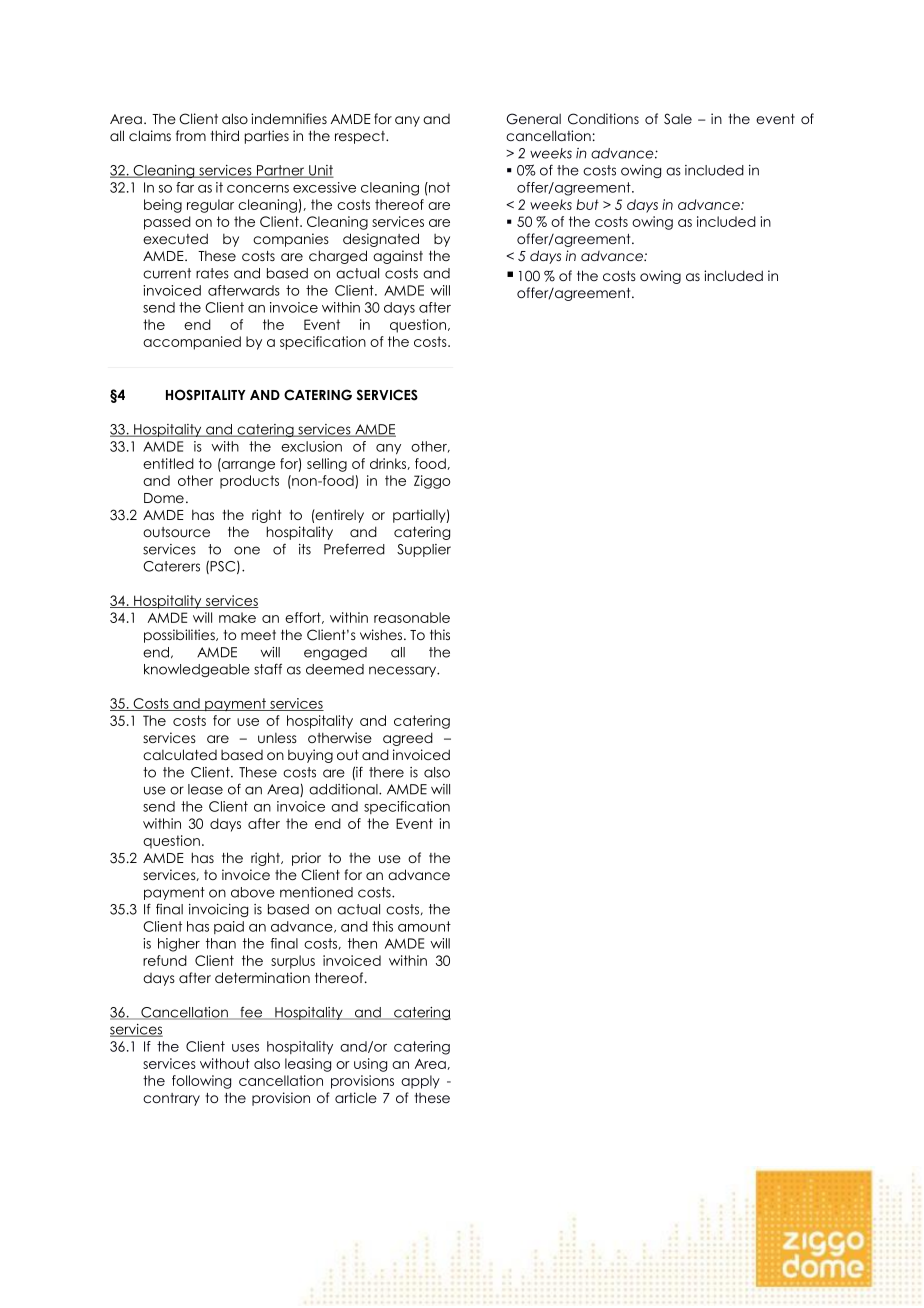 The image size is (924, 1308). I want to click on accompanied, so click(192, 343).
